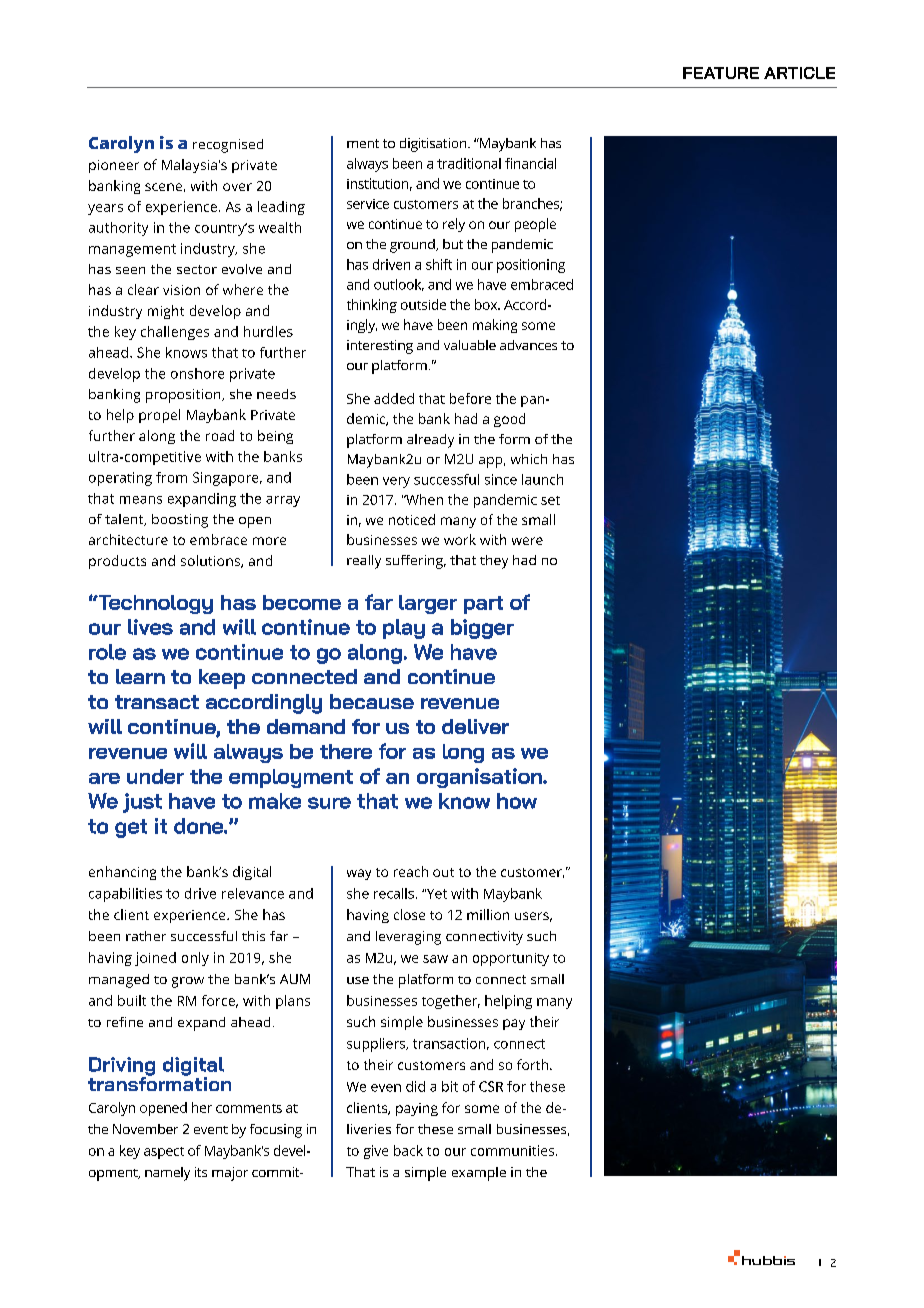 This screenshot has width=924, height=1308. Describe the element at coordinates (517, 801) in the screenshot. I see `how` at that location.
